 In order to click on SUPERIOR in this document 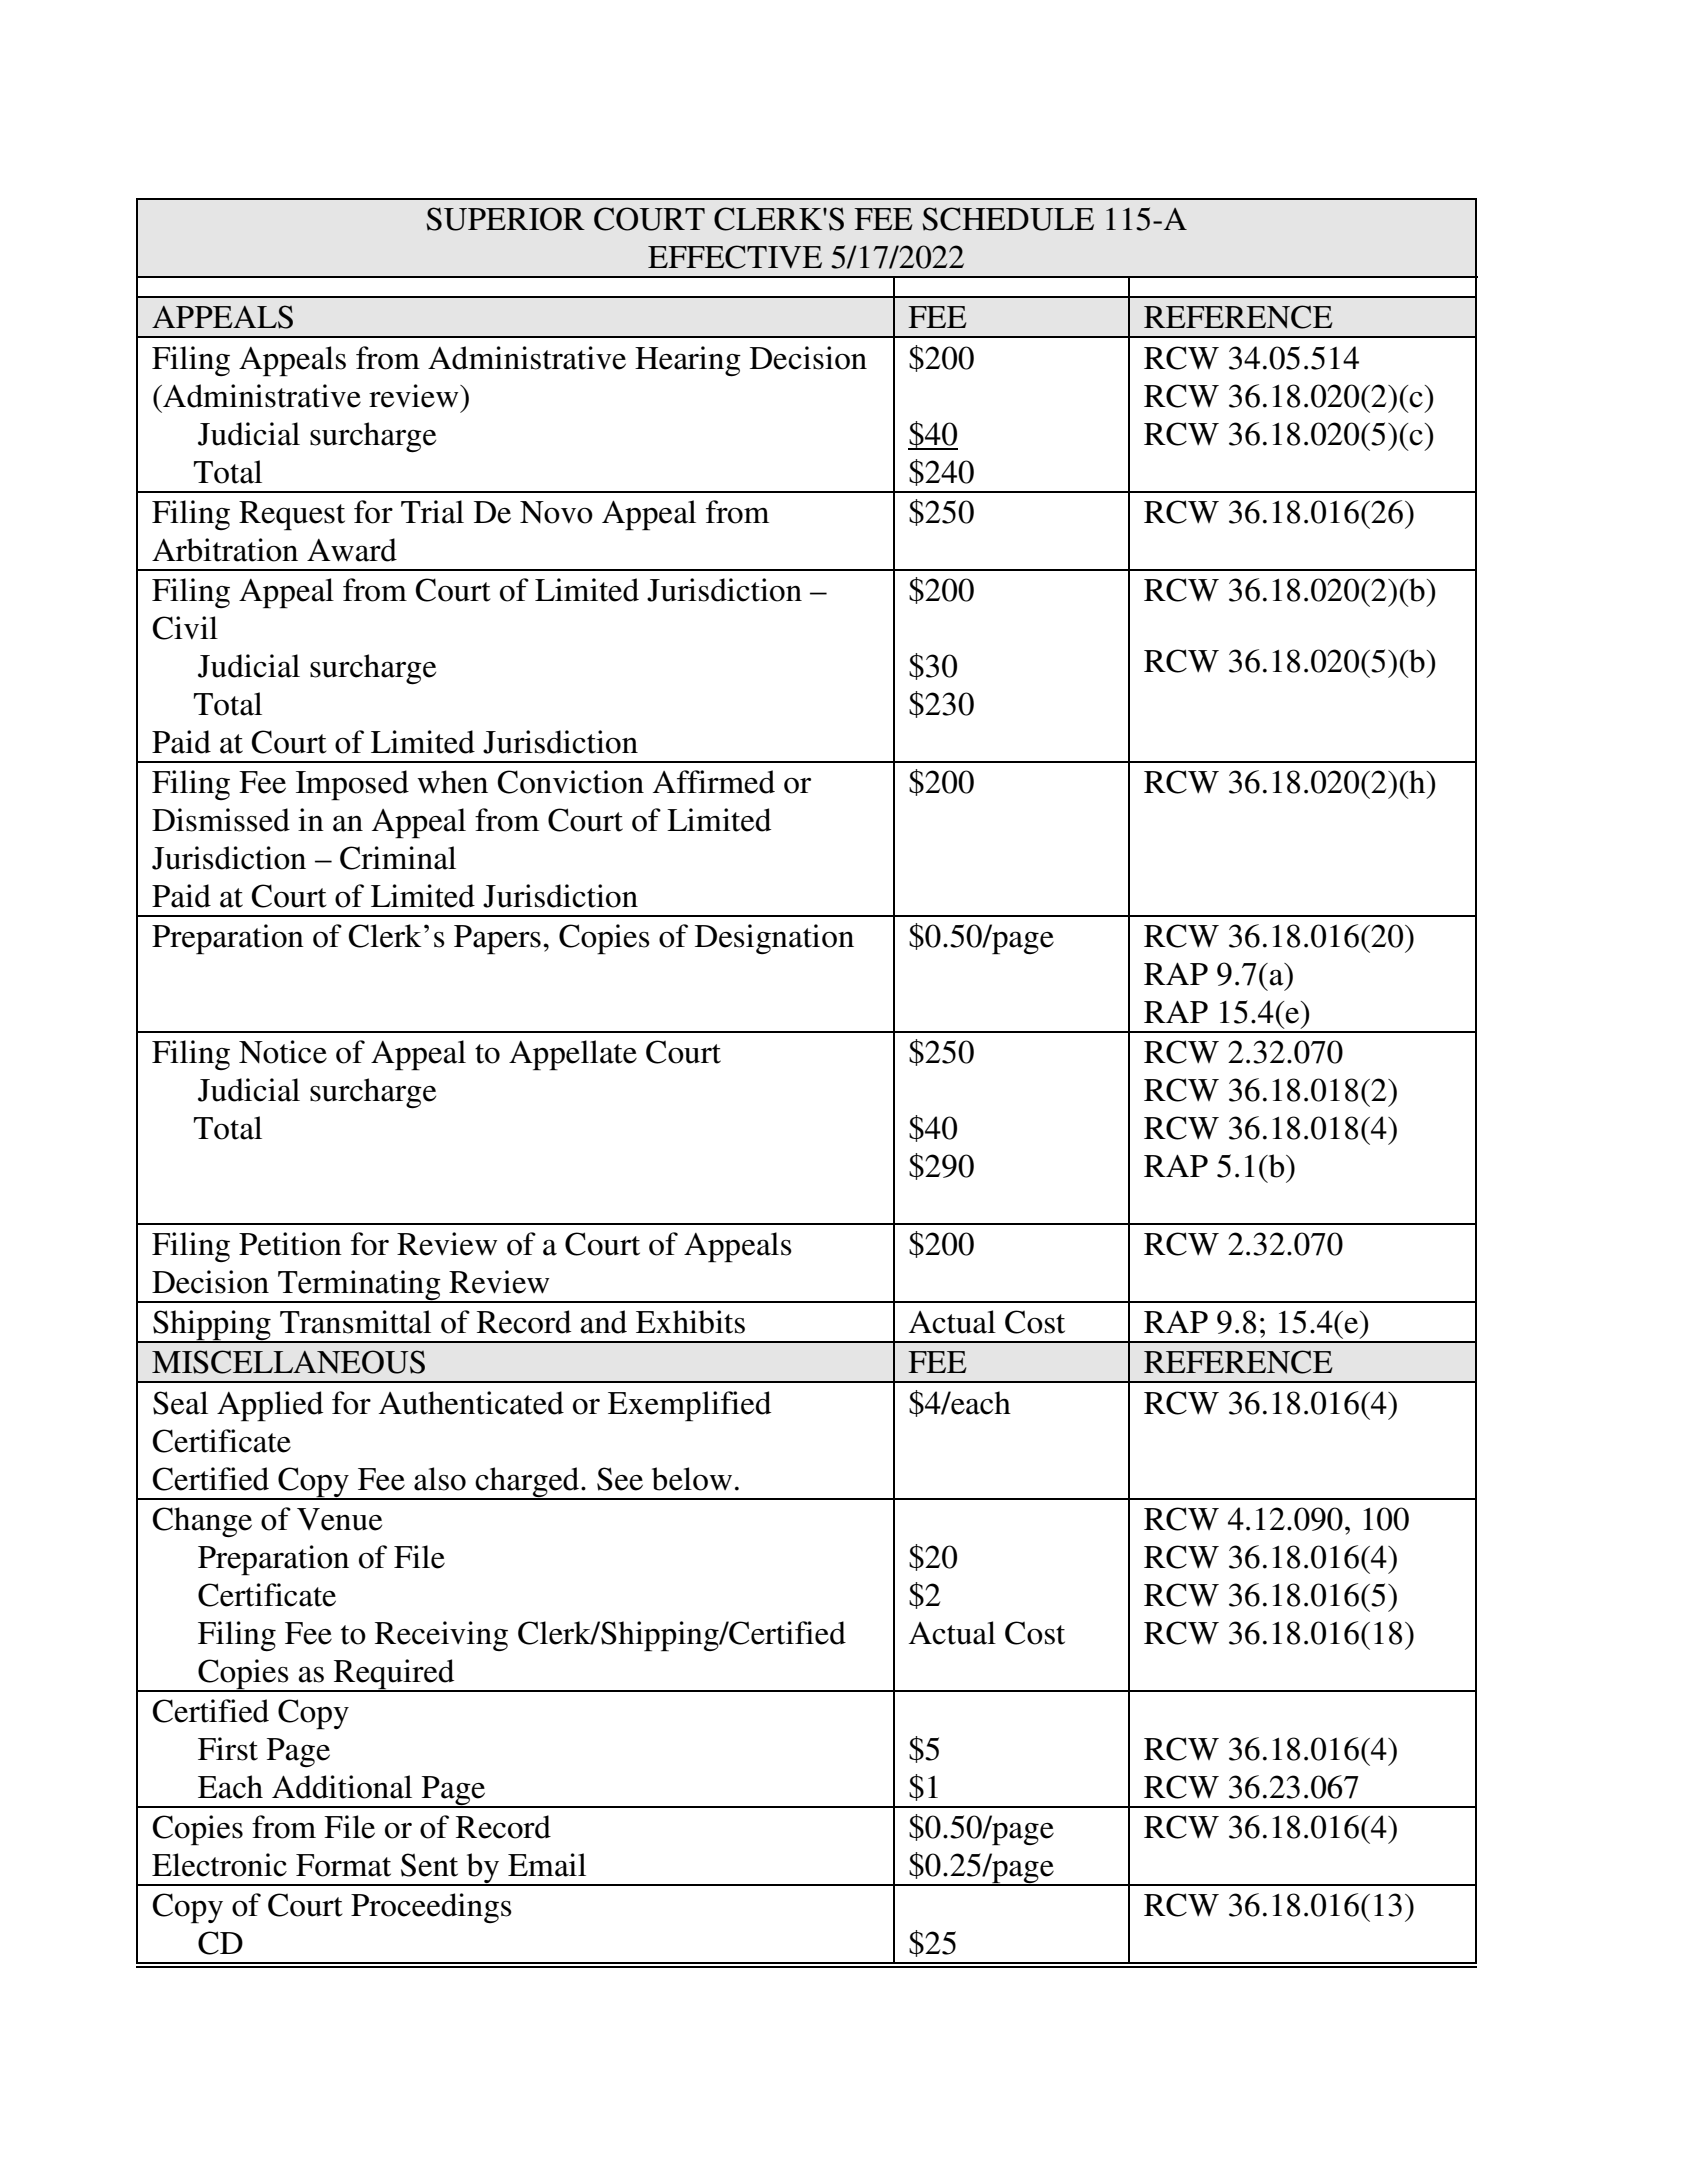, I will do `click(505, 219)`.
